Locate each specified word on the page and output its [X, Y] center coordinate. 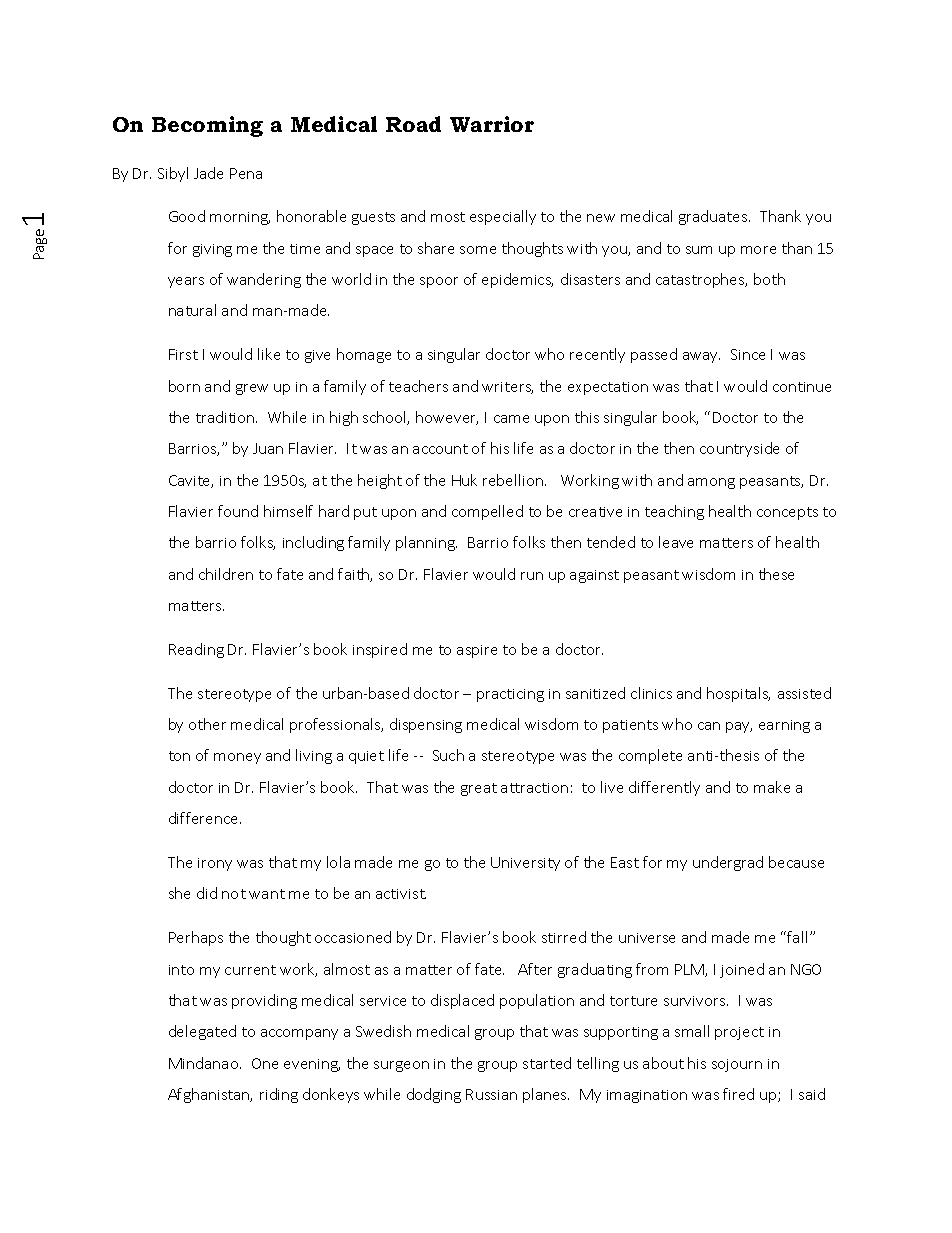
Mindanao [205, 1063]
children [226, 574]
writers [507, 388]
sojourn [737, 1065]
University [525, 864]
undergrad [728, 863]
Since [748, 354]
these [776, 574]
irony [215, 864]
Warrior [492, 124]
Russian [491, 1094]
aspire [477, 651]
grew [252, 389]
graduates [714, 217]
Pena [246, 173]
